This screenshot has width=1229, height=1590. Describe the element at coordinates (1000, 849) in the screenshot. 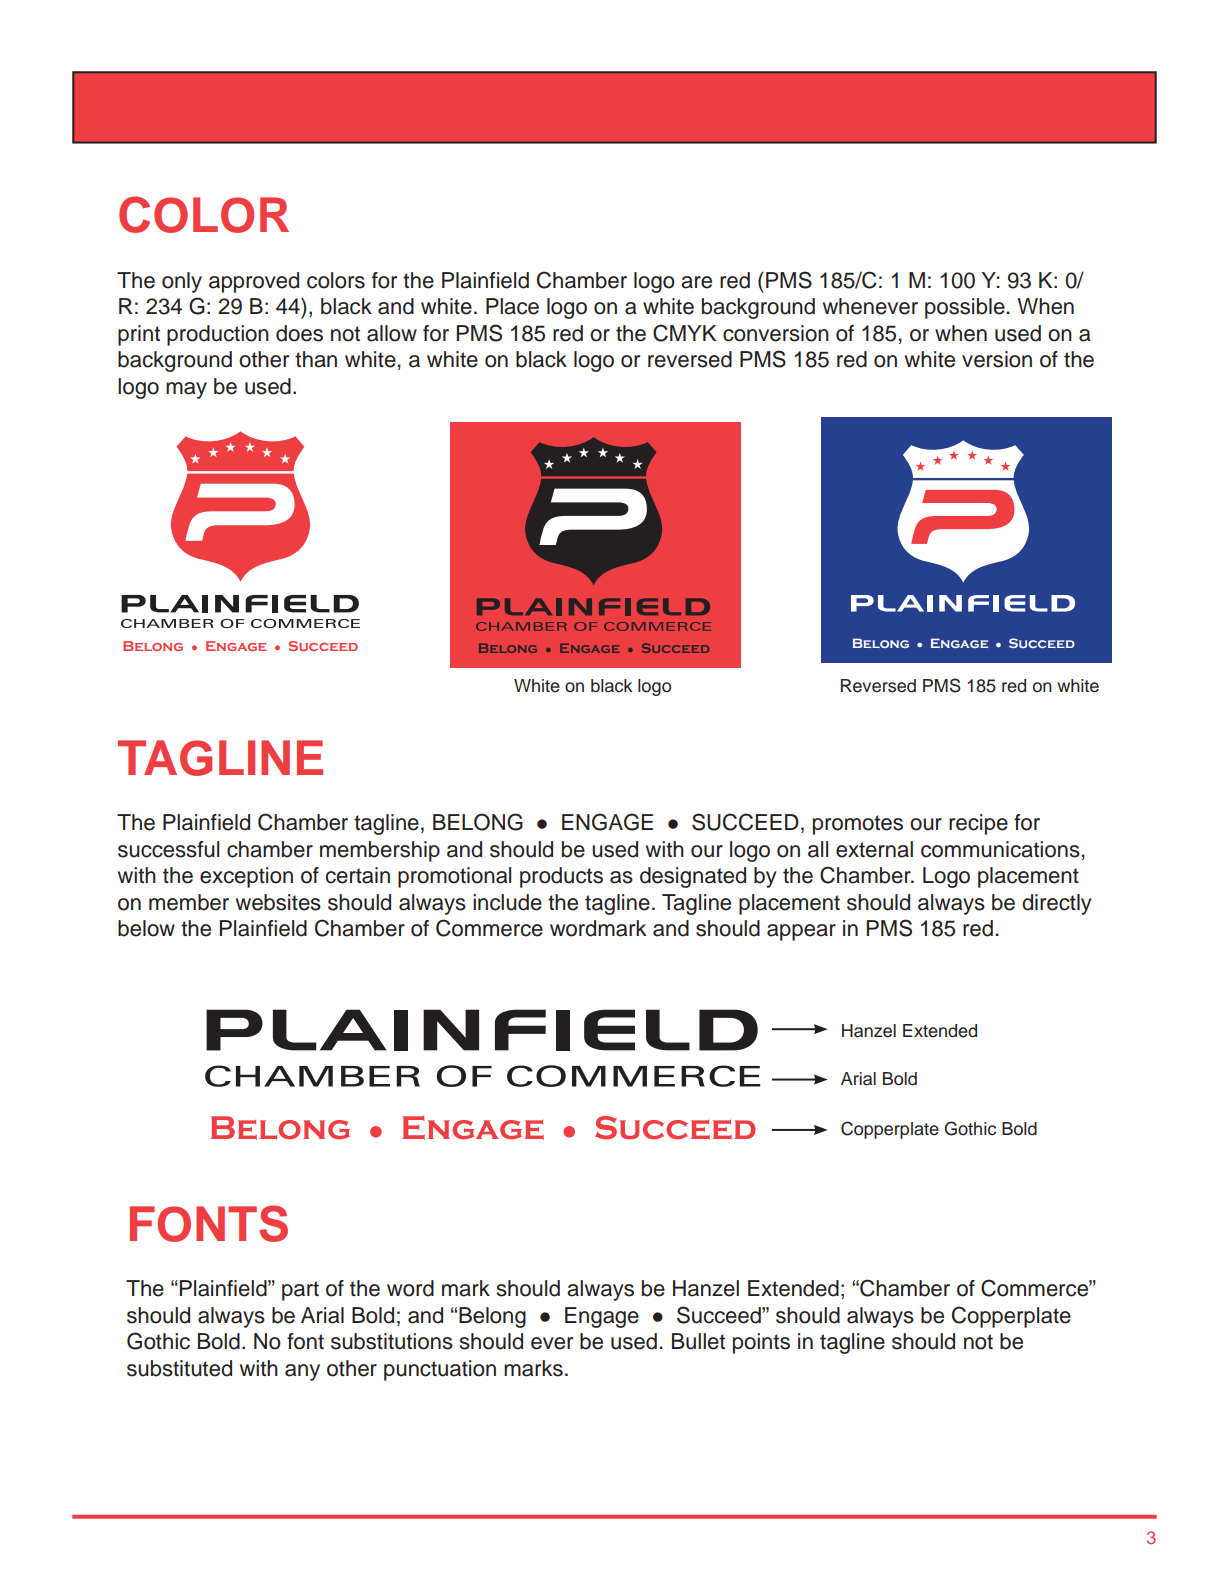

I see `communications` at that location.
